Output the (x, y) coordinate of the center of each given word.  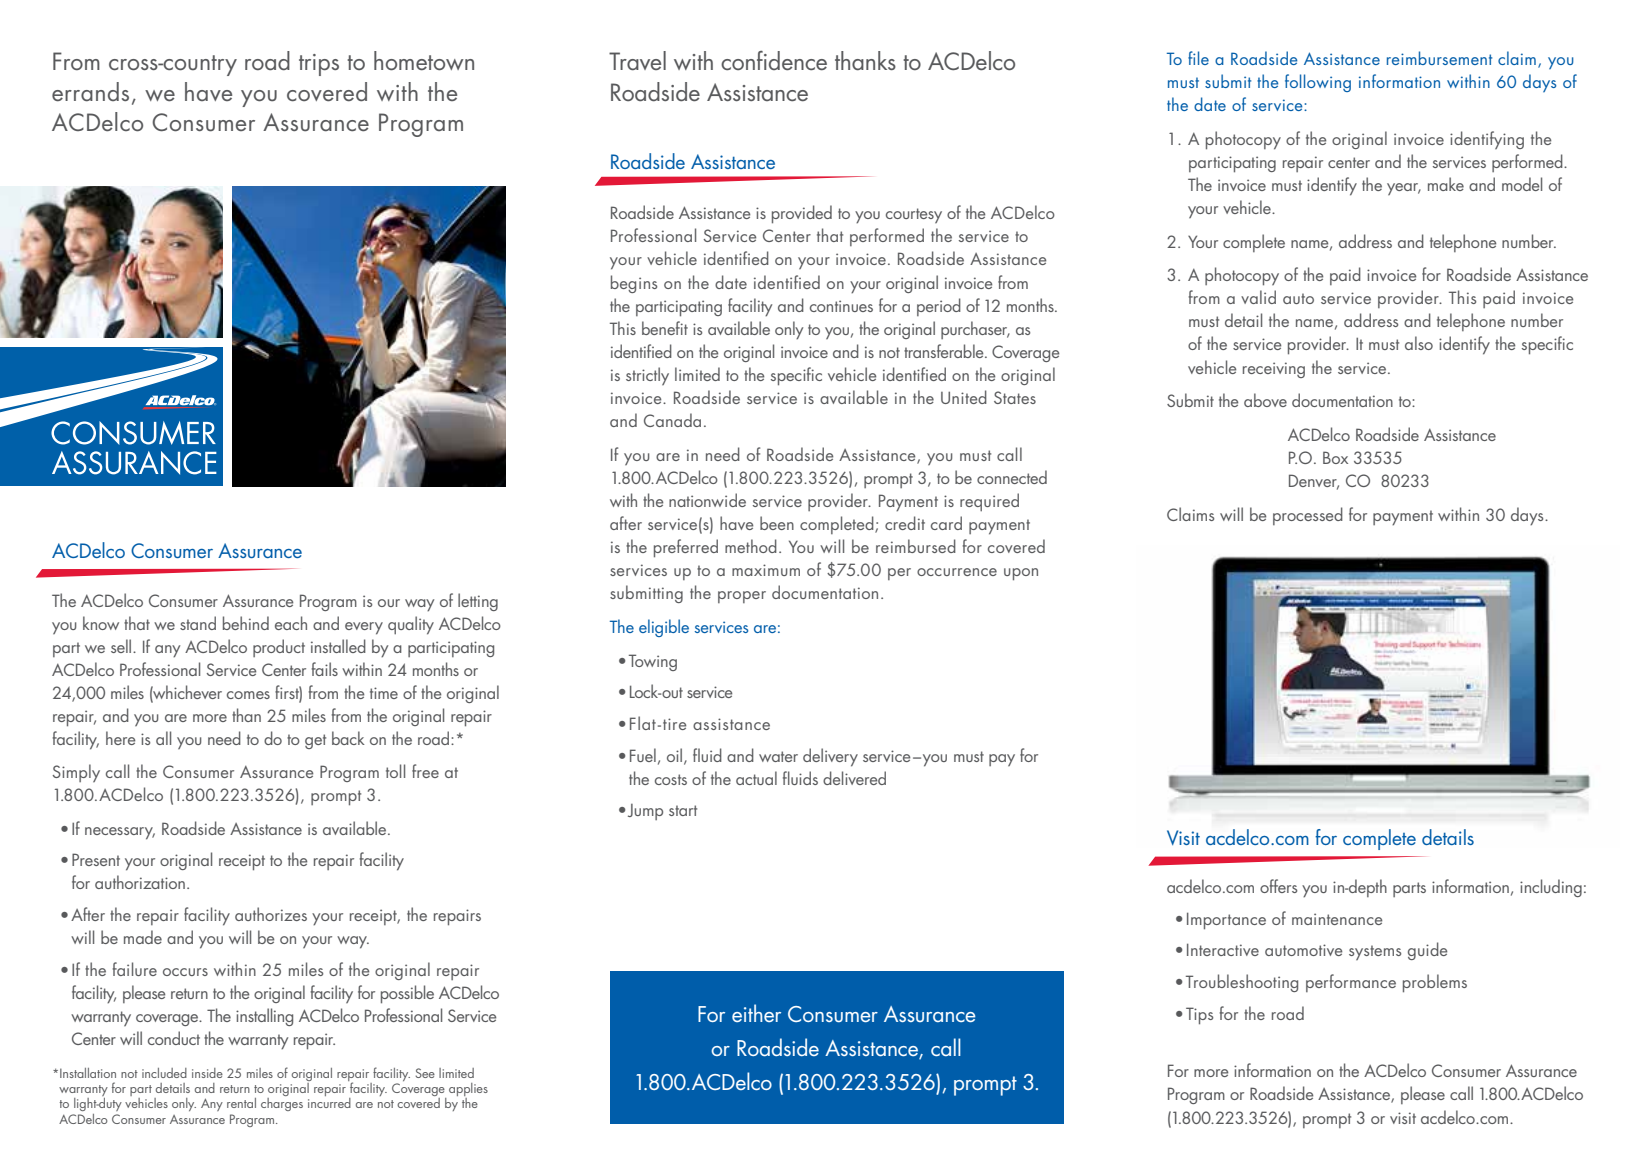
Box (1335, 457)
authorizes (271, 914)
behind (246, 623)
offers (1278, 886)
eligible (664, 628)
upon (1021, 574)
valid (1258, 297)
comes (248, 695)
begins (634, 284)
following (1318, 83)
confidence (774, 61)
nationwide (707, 500)
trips (319, 65)
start (683, 810)
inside (207, 1073)
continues (841, 306)
